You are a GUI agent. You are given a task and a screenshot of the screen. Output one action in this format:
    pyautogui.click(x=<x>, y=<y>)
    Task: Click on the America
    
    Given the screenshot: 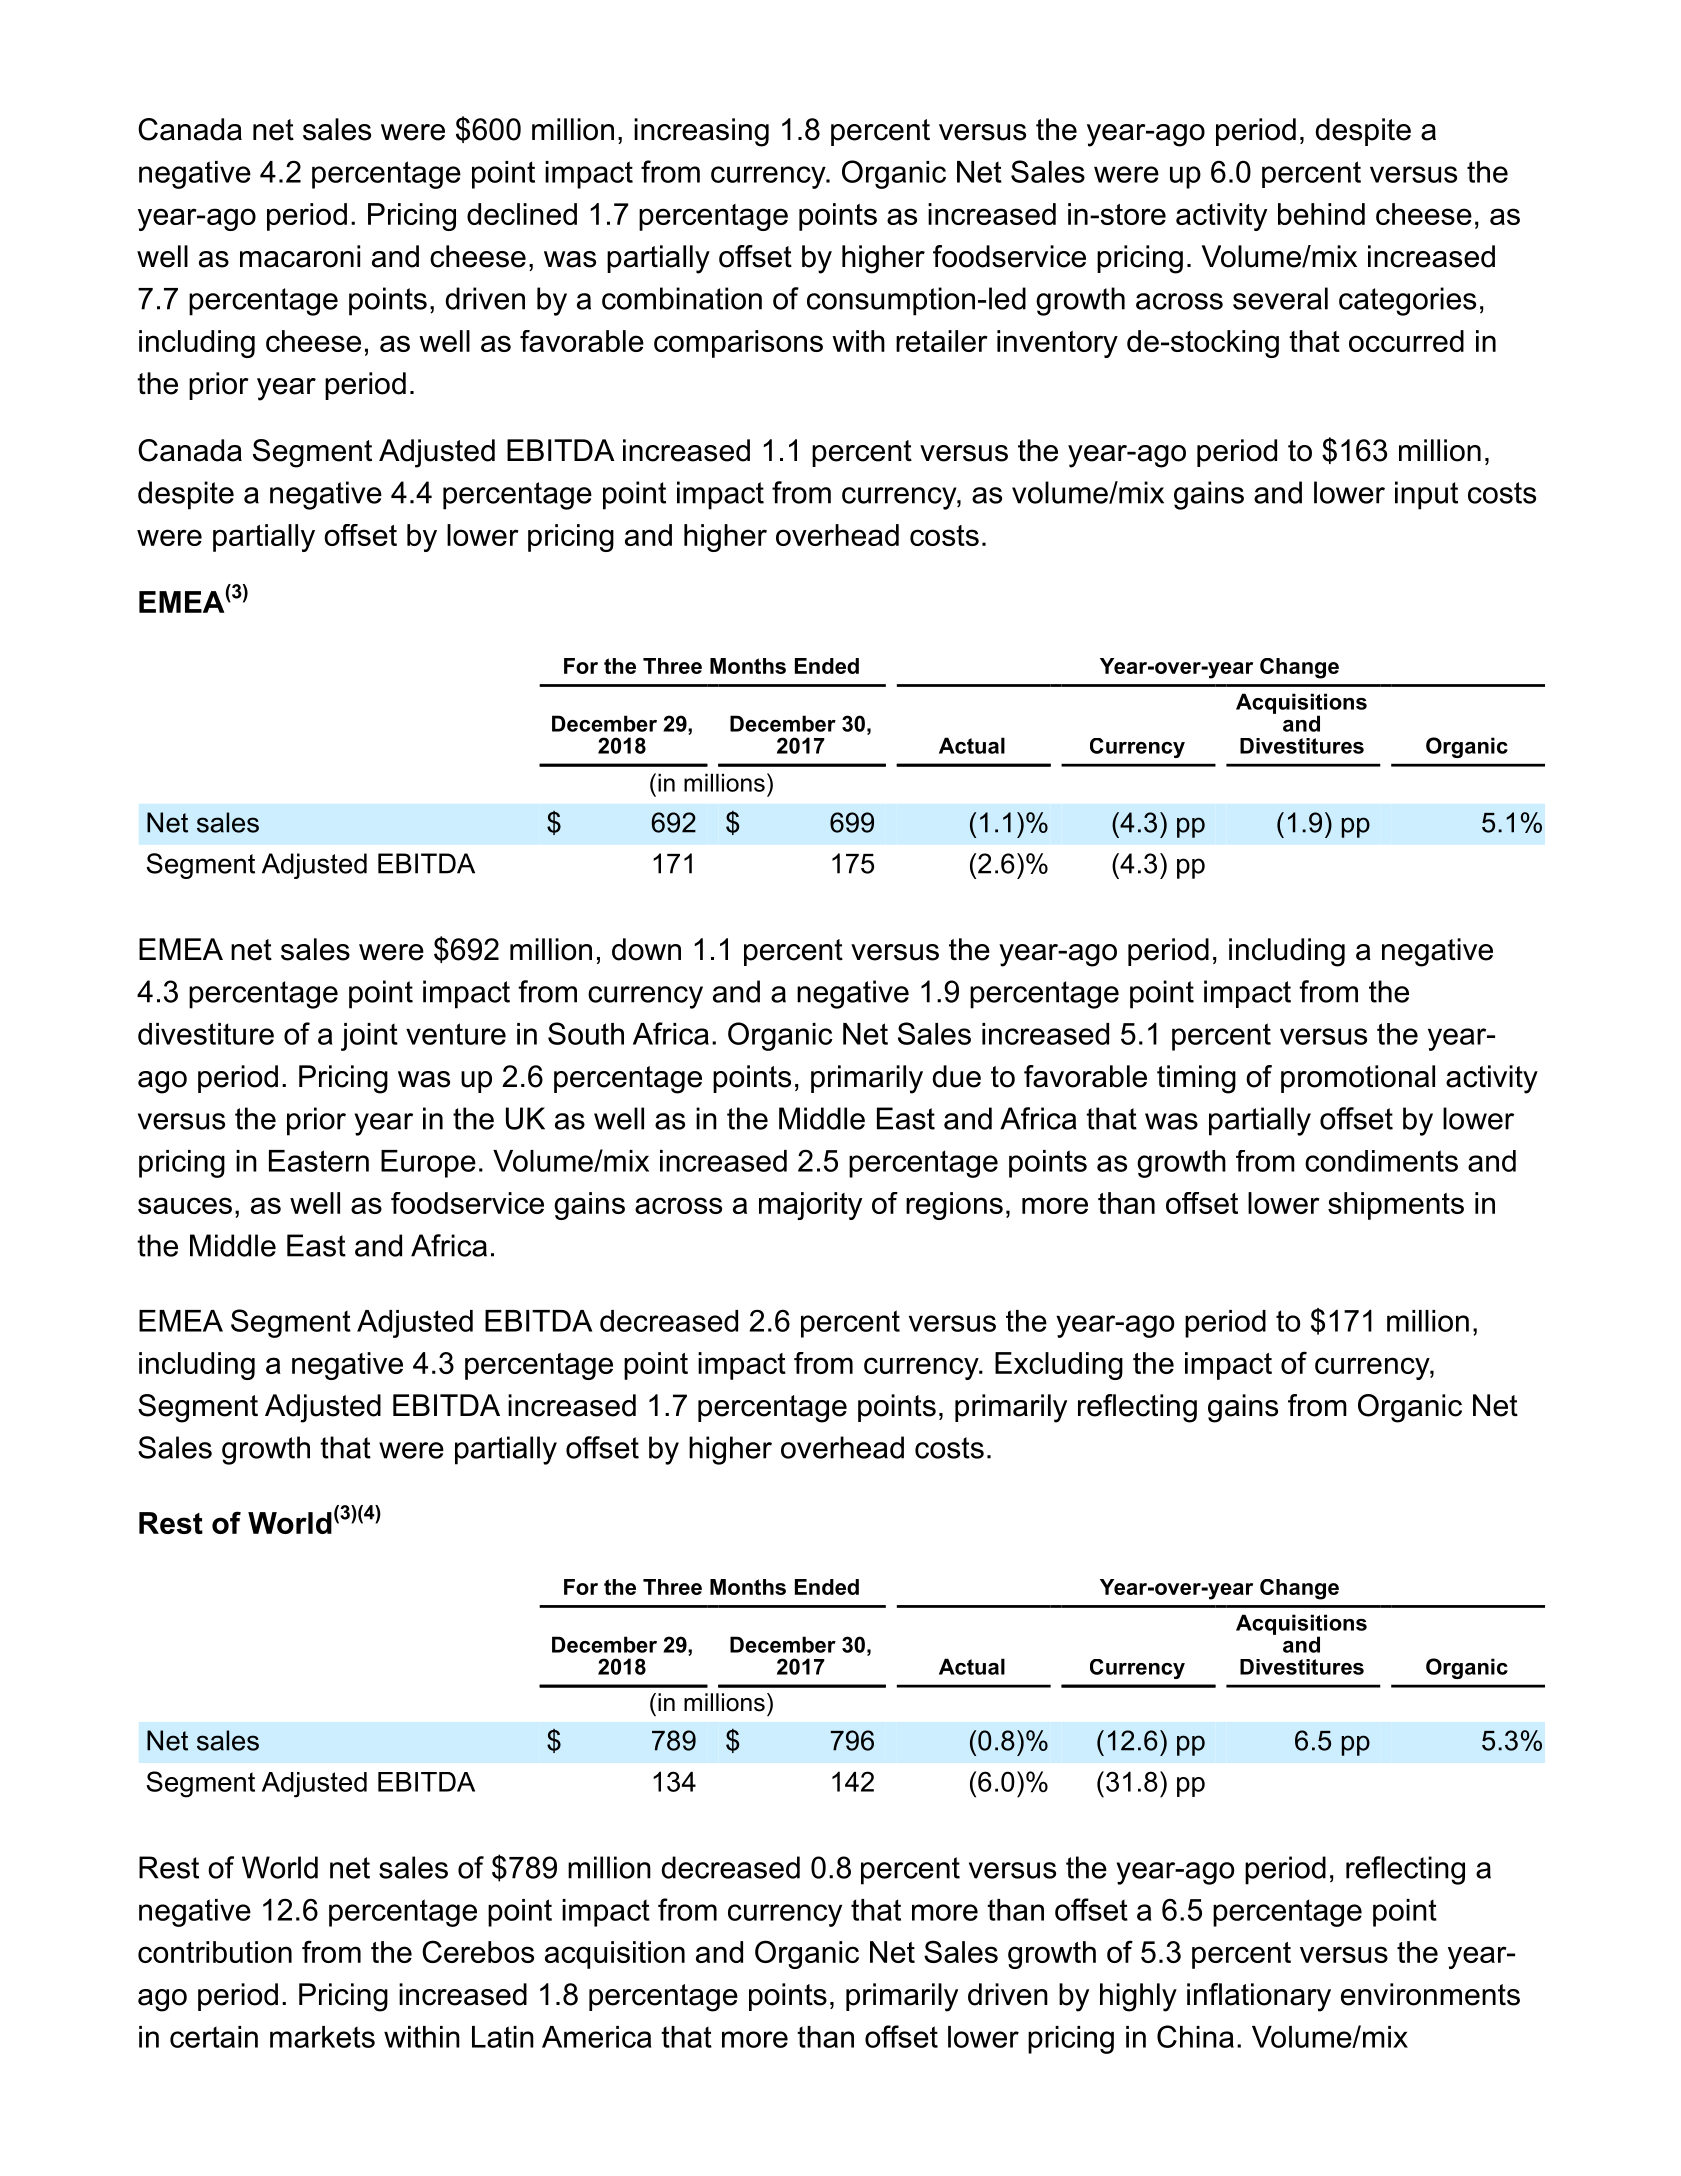 What is the action you would take?
    pyautogui.click(x=597, y=2037)
